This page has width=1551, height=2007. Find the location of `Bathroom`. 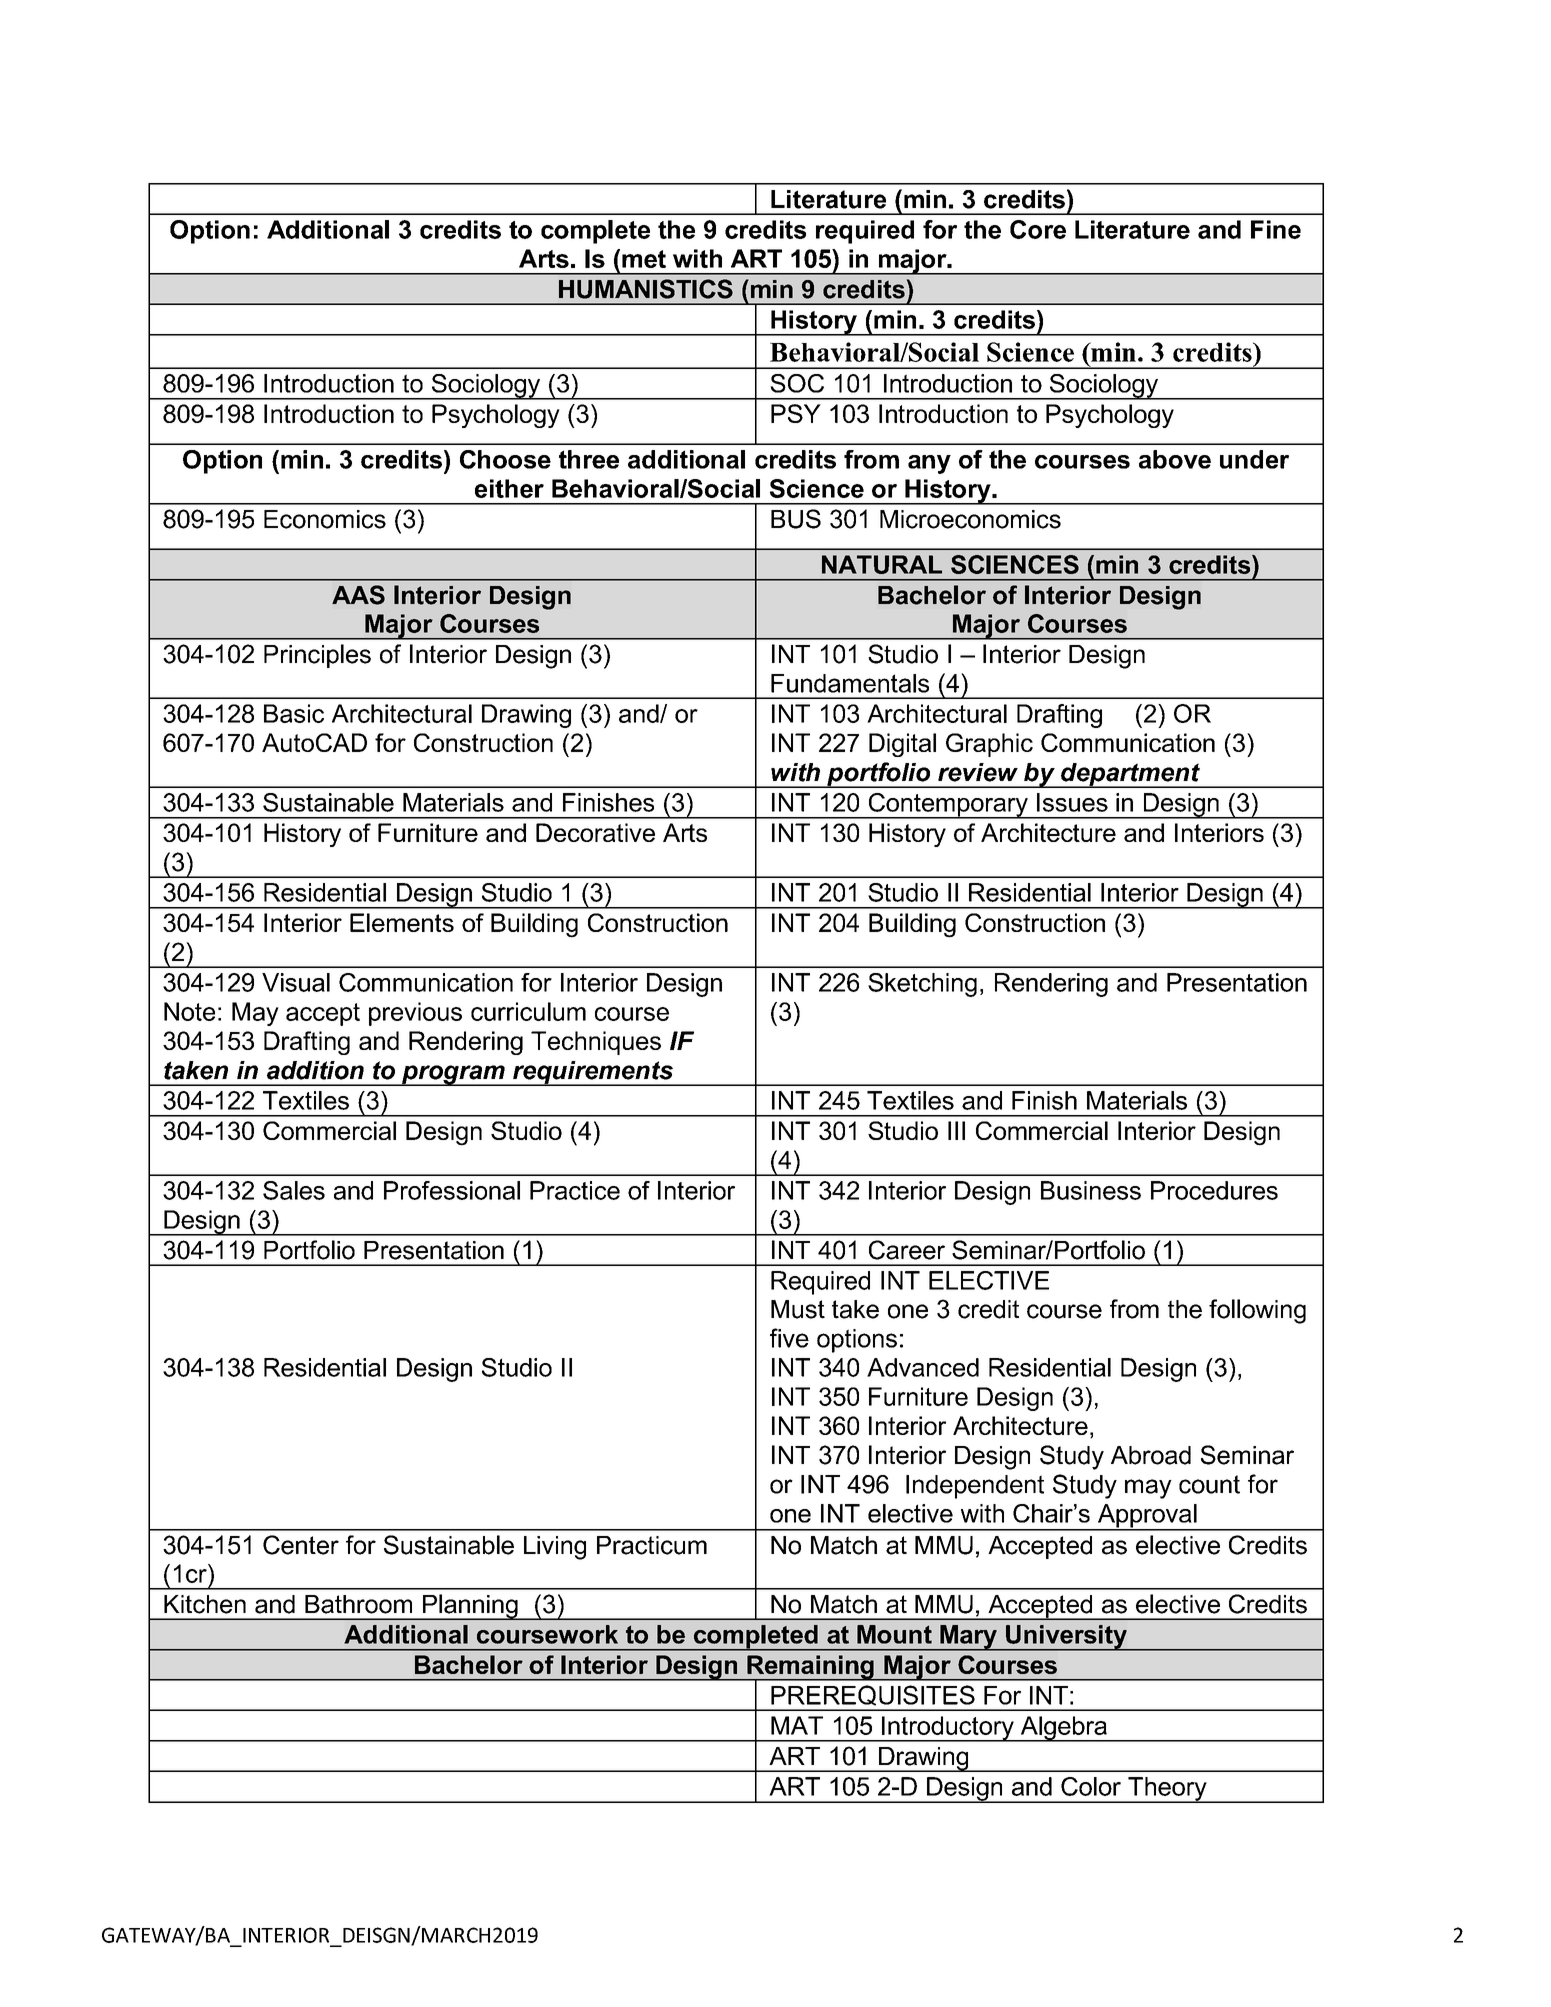

Bathroom is located at coordinates (358, 1604).
